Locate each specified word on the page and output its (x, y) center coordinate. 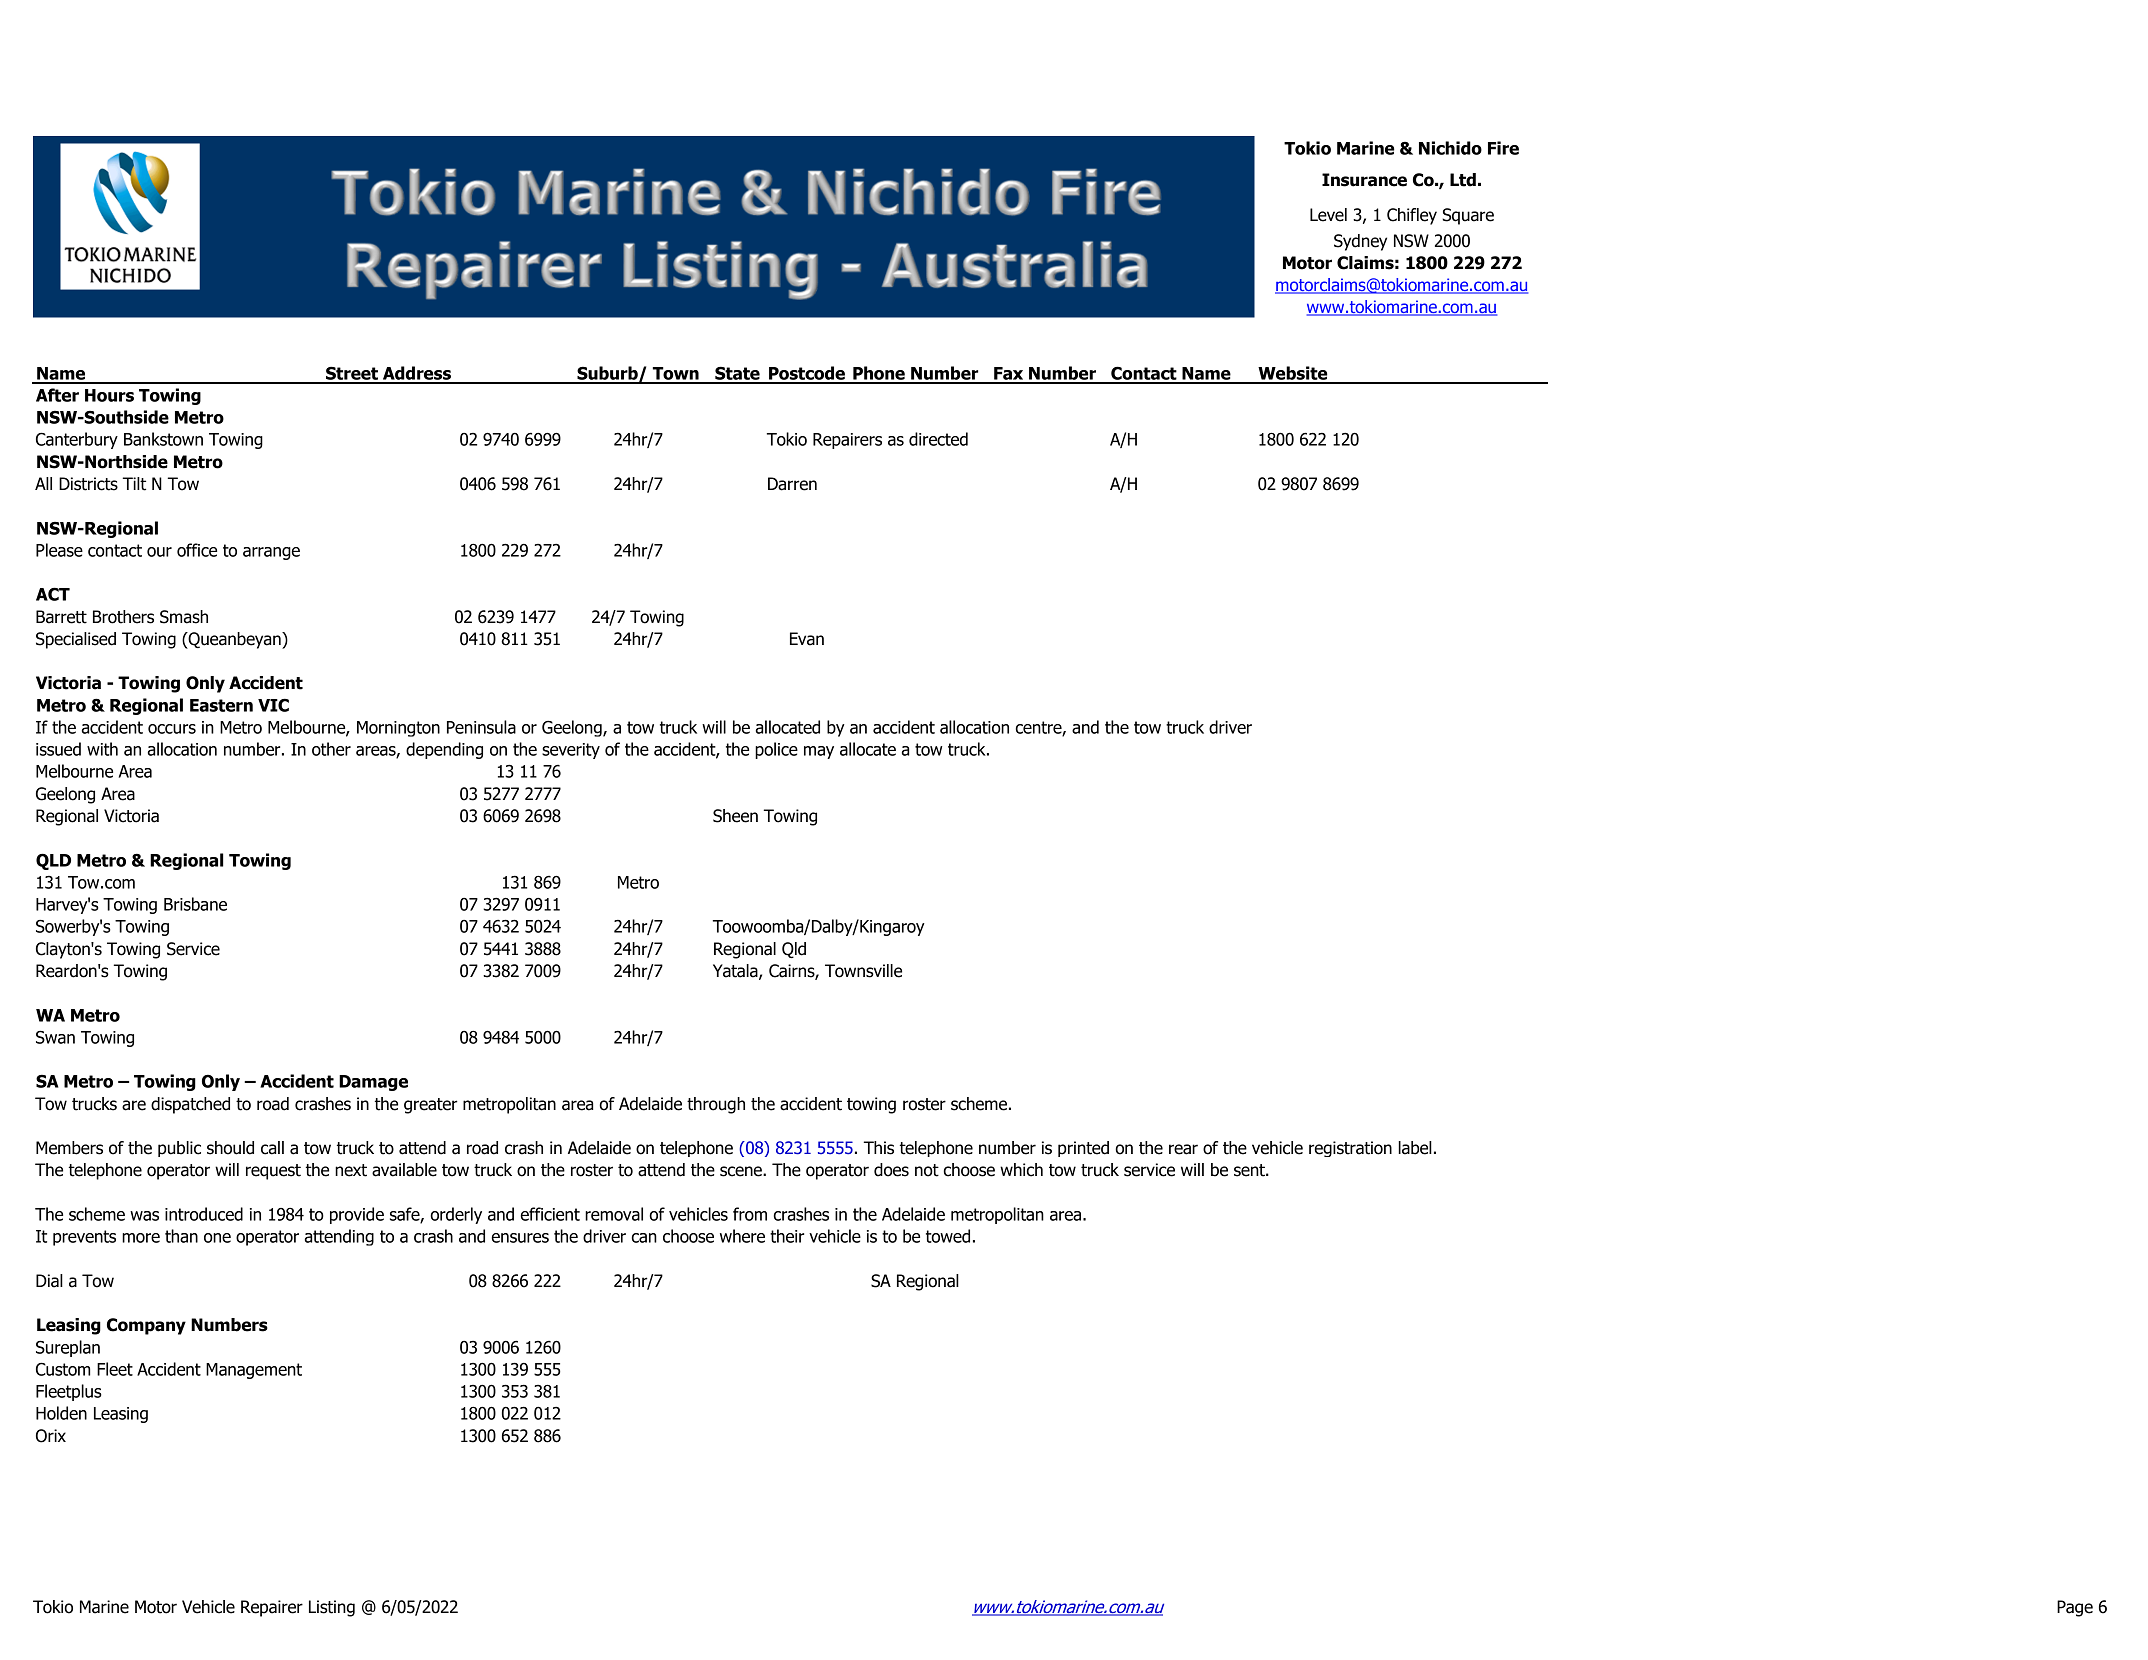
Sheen (735, 816)
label (1415, 1148)
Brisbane (195, 904)
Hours (109, 395)
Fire (1503, 148)
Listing (332, 1608)
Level (1328, 215)
